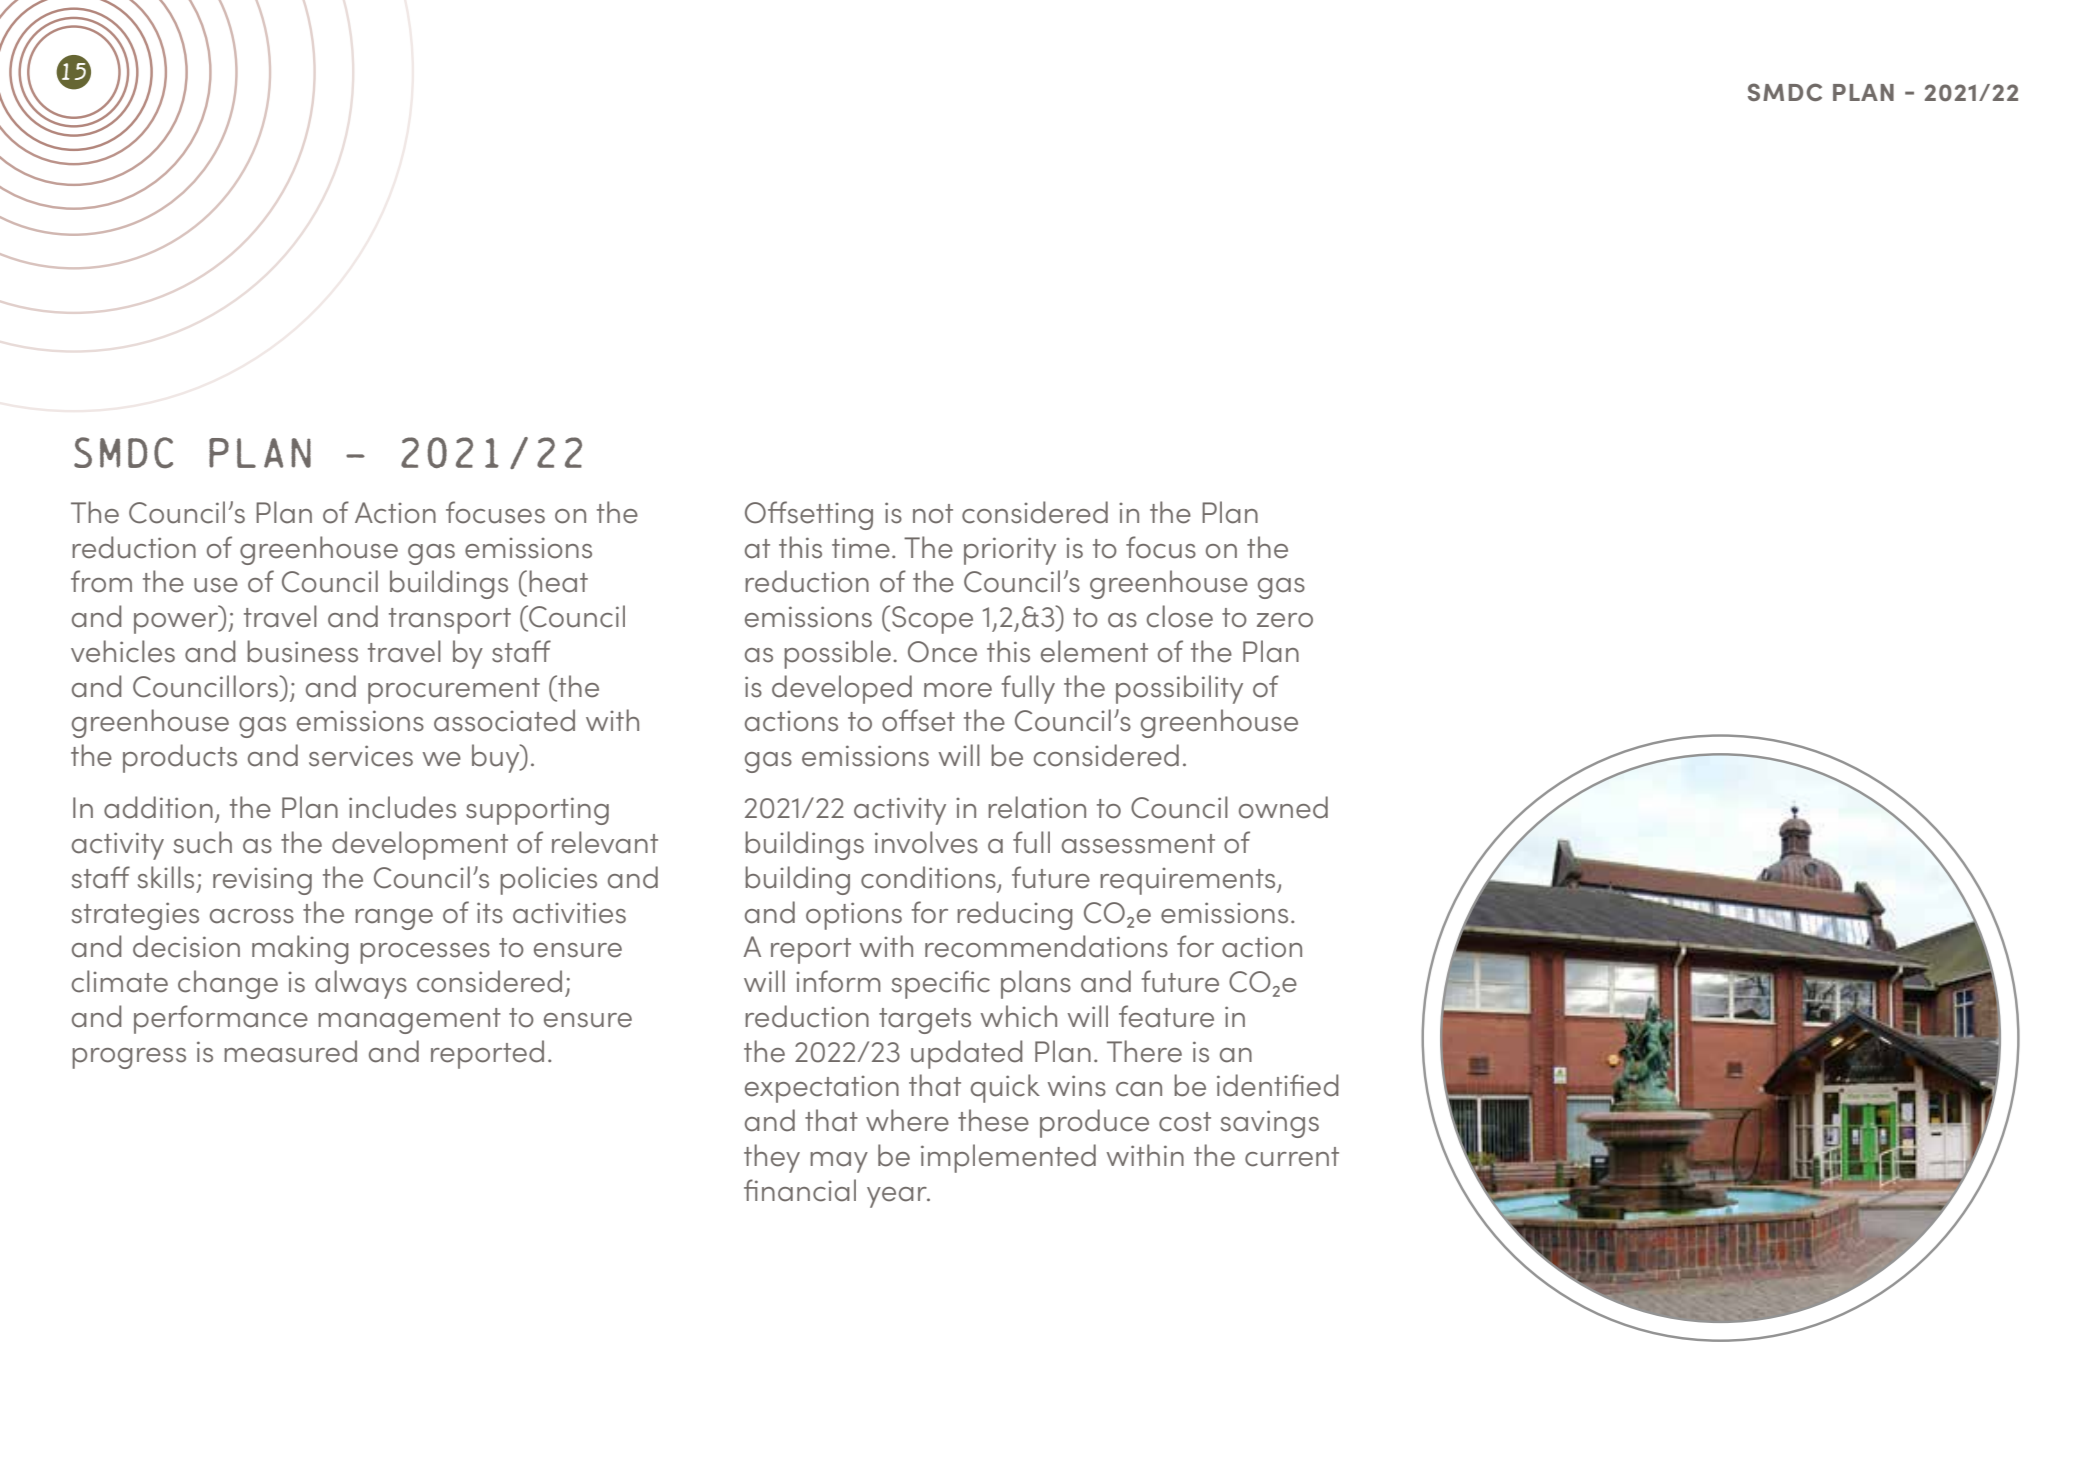  Describe the element at coordinates (1046, 946) in the screenshot. I see `recommendations` at that location.
